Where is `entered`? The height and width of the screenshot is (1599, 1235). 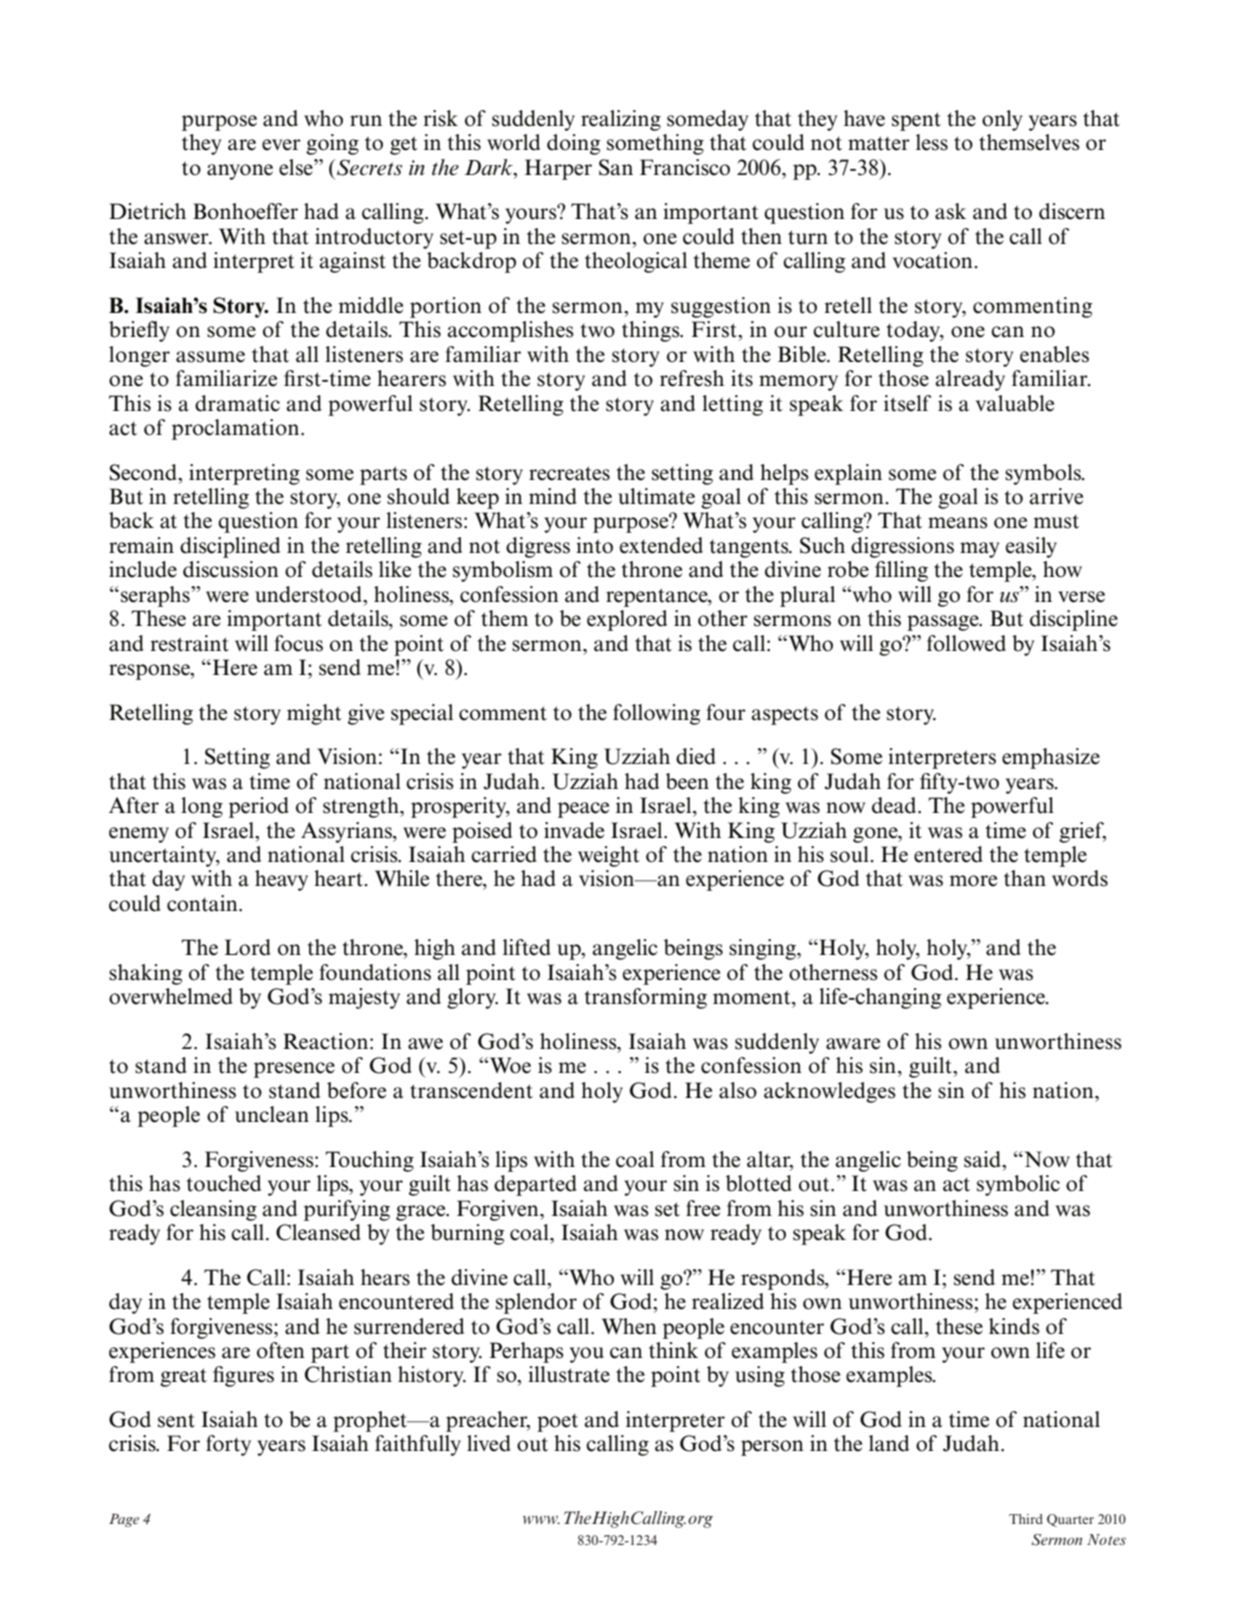 entered is located at coordinates (948, 854).
